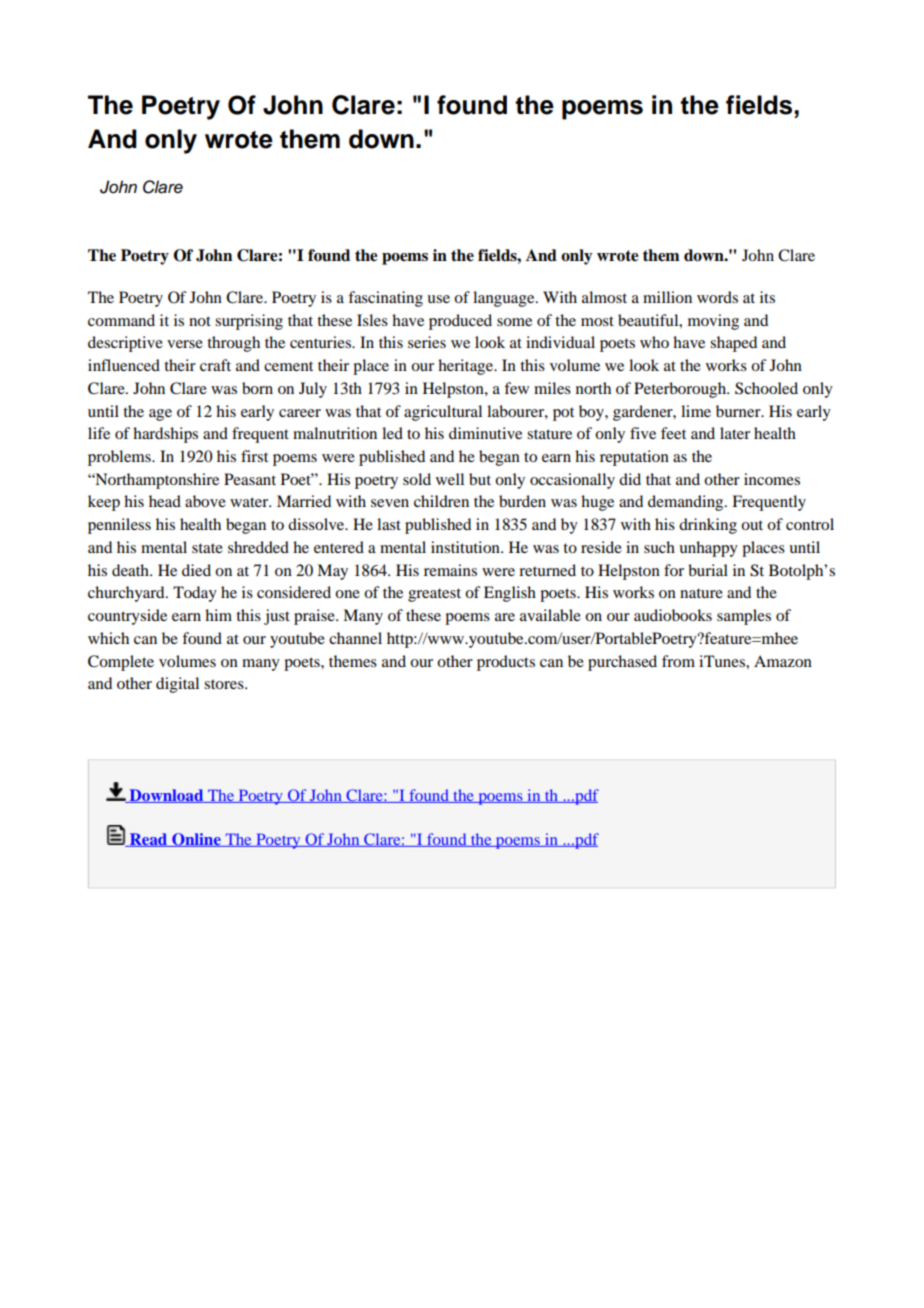 This image has height=1308, width=924. Describe the element at coordinates (165, 501) in the image. I see `head` at that location.
